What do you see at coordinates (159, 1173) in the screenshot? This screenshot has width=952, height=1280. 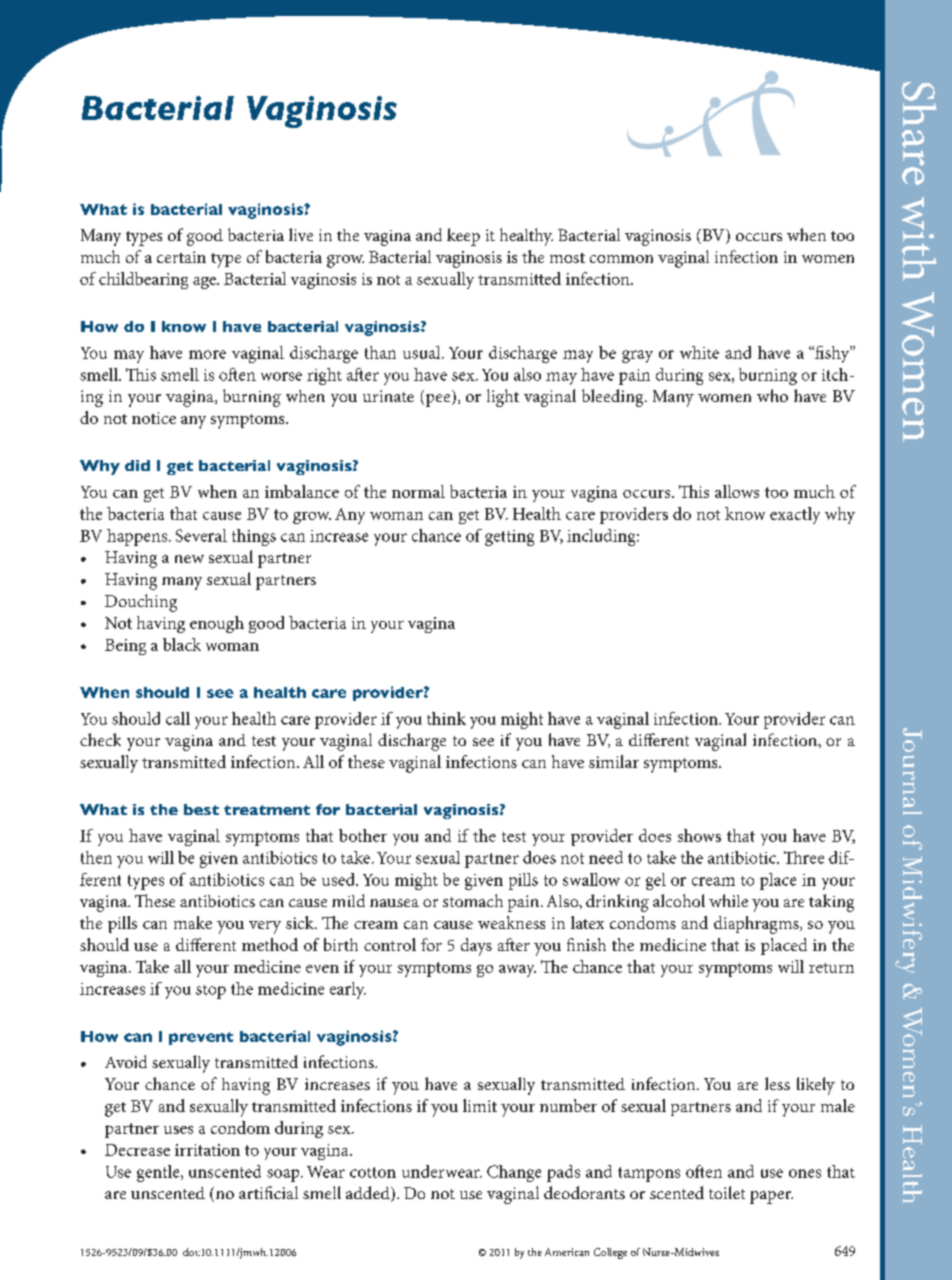 I see `gentle` at bounding box center [159, 1173].
